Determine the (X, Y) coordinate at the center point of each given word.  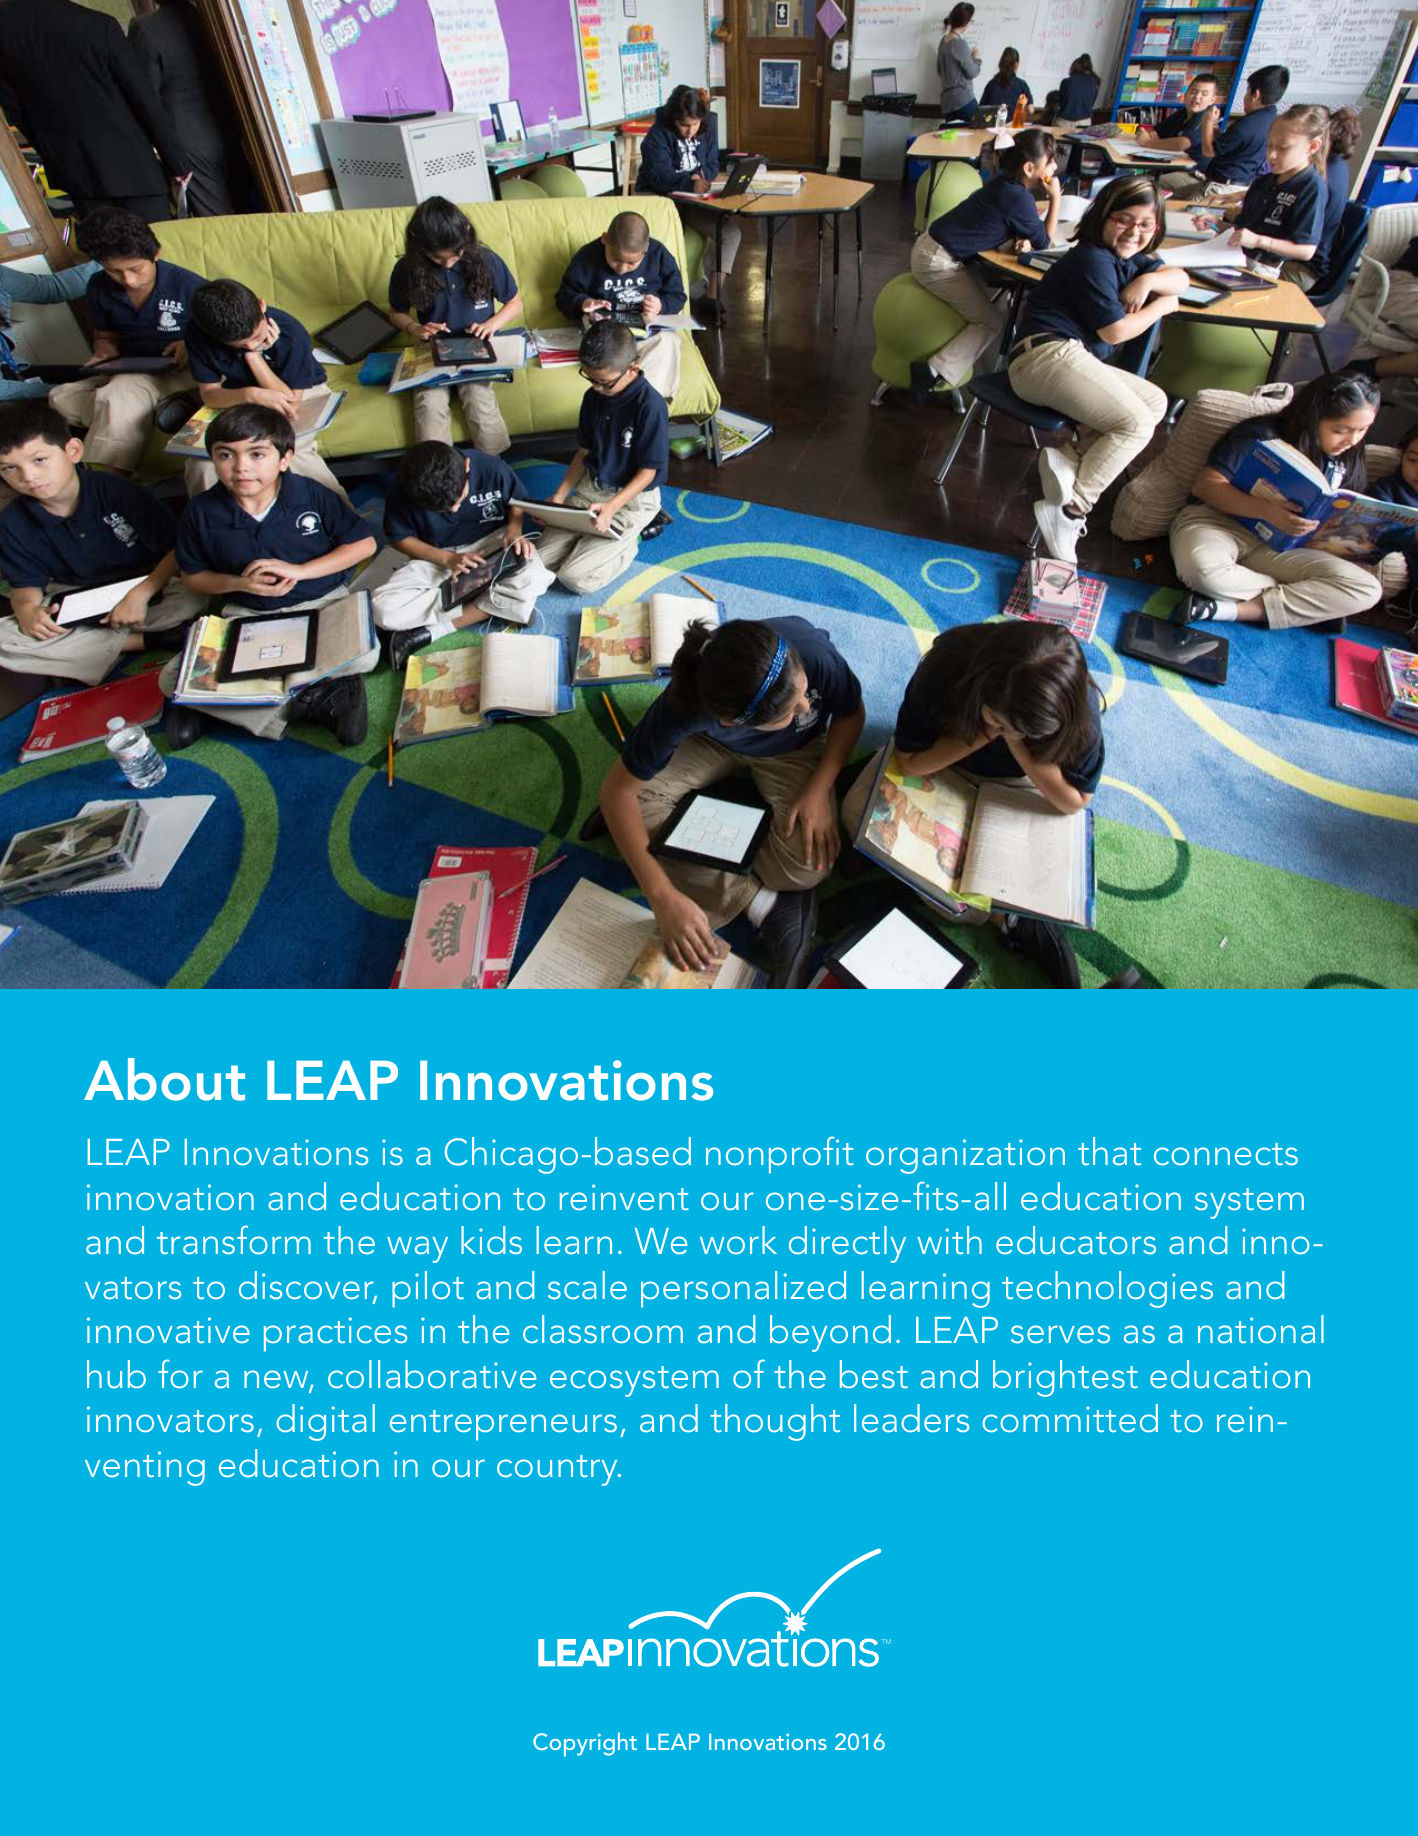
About (164, 1079)
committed (1070, 1418)
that (1109, 1151)
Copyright (585, 1744)
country (558, 1470)
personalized (743, 1289)
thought (775, 1422)
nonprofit (780, 1155)
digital (325, 1422)
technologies (1107, 1289)
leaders (911, 1418)
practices (335, 1334)
